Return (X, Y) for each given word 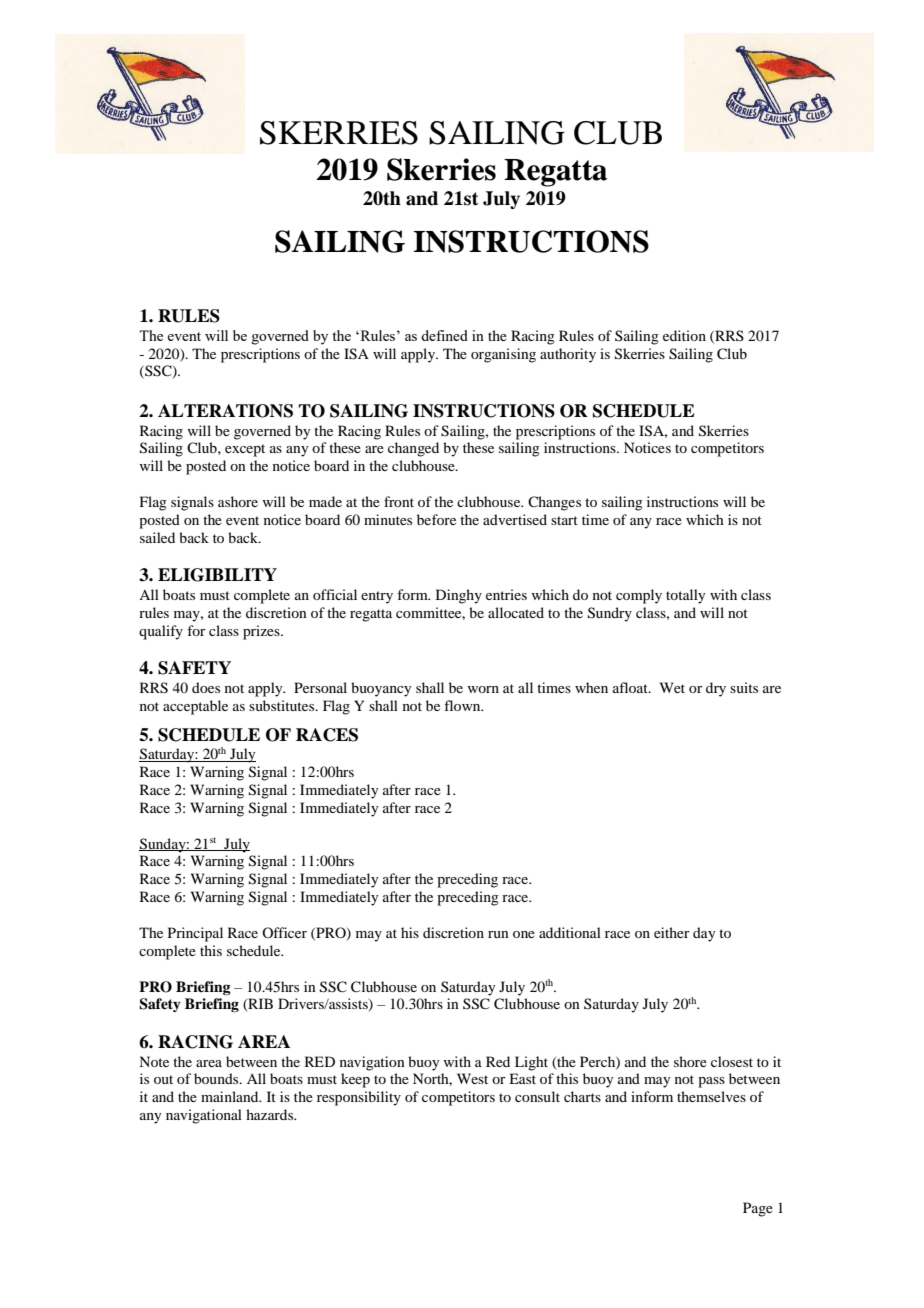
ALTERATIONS (225, 411)
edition (684, 335)
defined (444, 335)
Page (758, 1209)
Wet (672, 687)
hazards (271, 1114)
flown (463, 705)
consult (537, 1096)
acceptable (195, 707)
